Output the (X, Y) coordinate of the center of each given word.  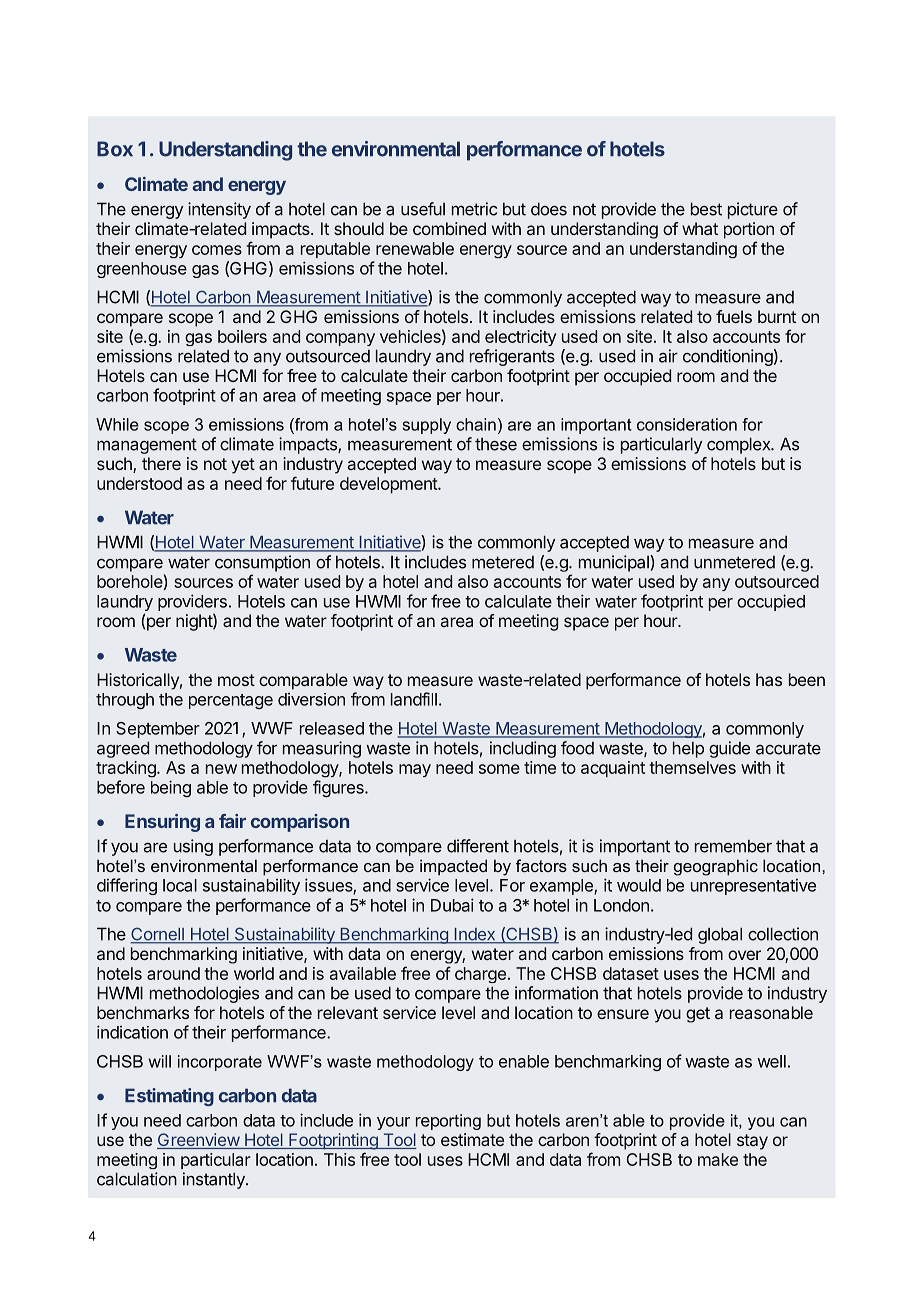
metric (474, 209)
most (236, 680)
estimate (472, 1139)
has (769, 679)
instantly (215, 1180)
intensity (219, 210)
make (718, 1159)
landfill (414, 699)
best (706, 209)
